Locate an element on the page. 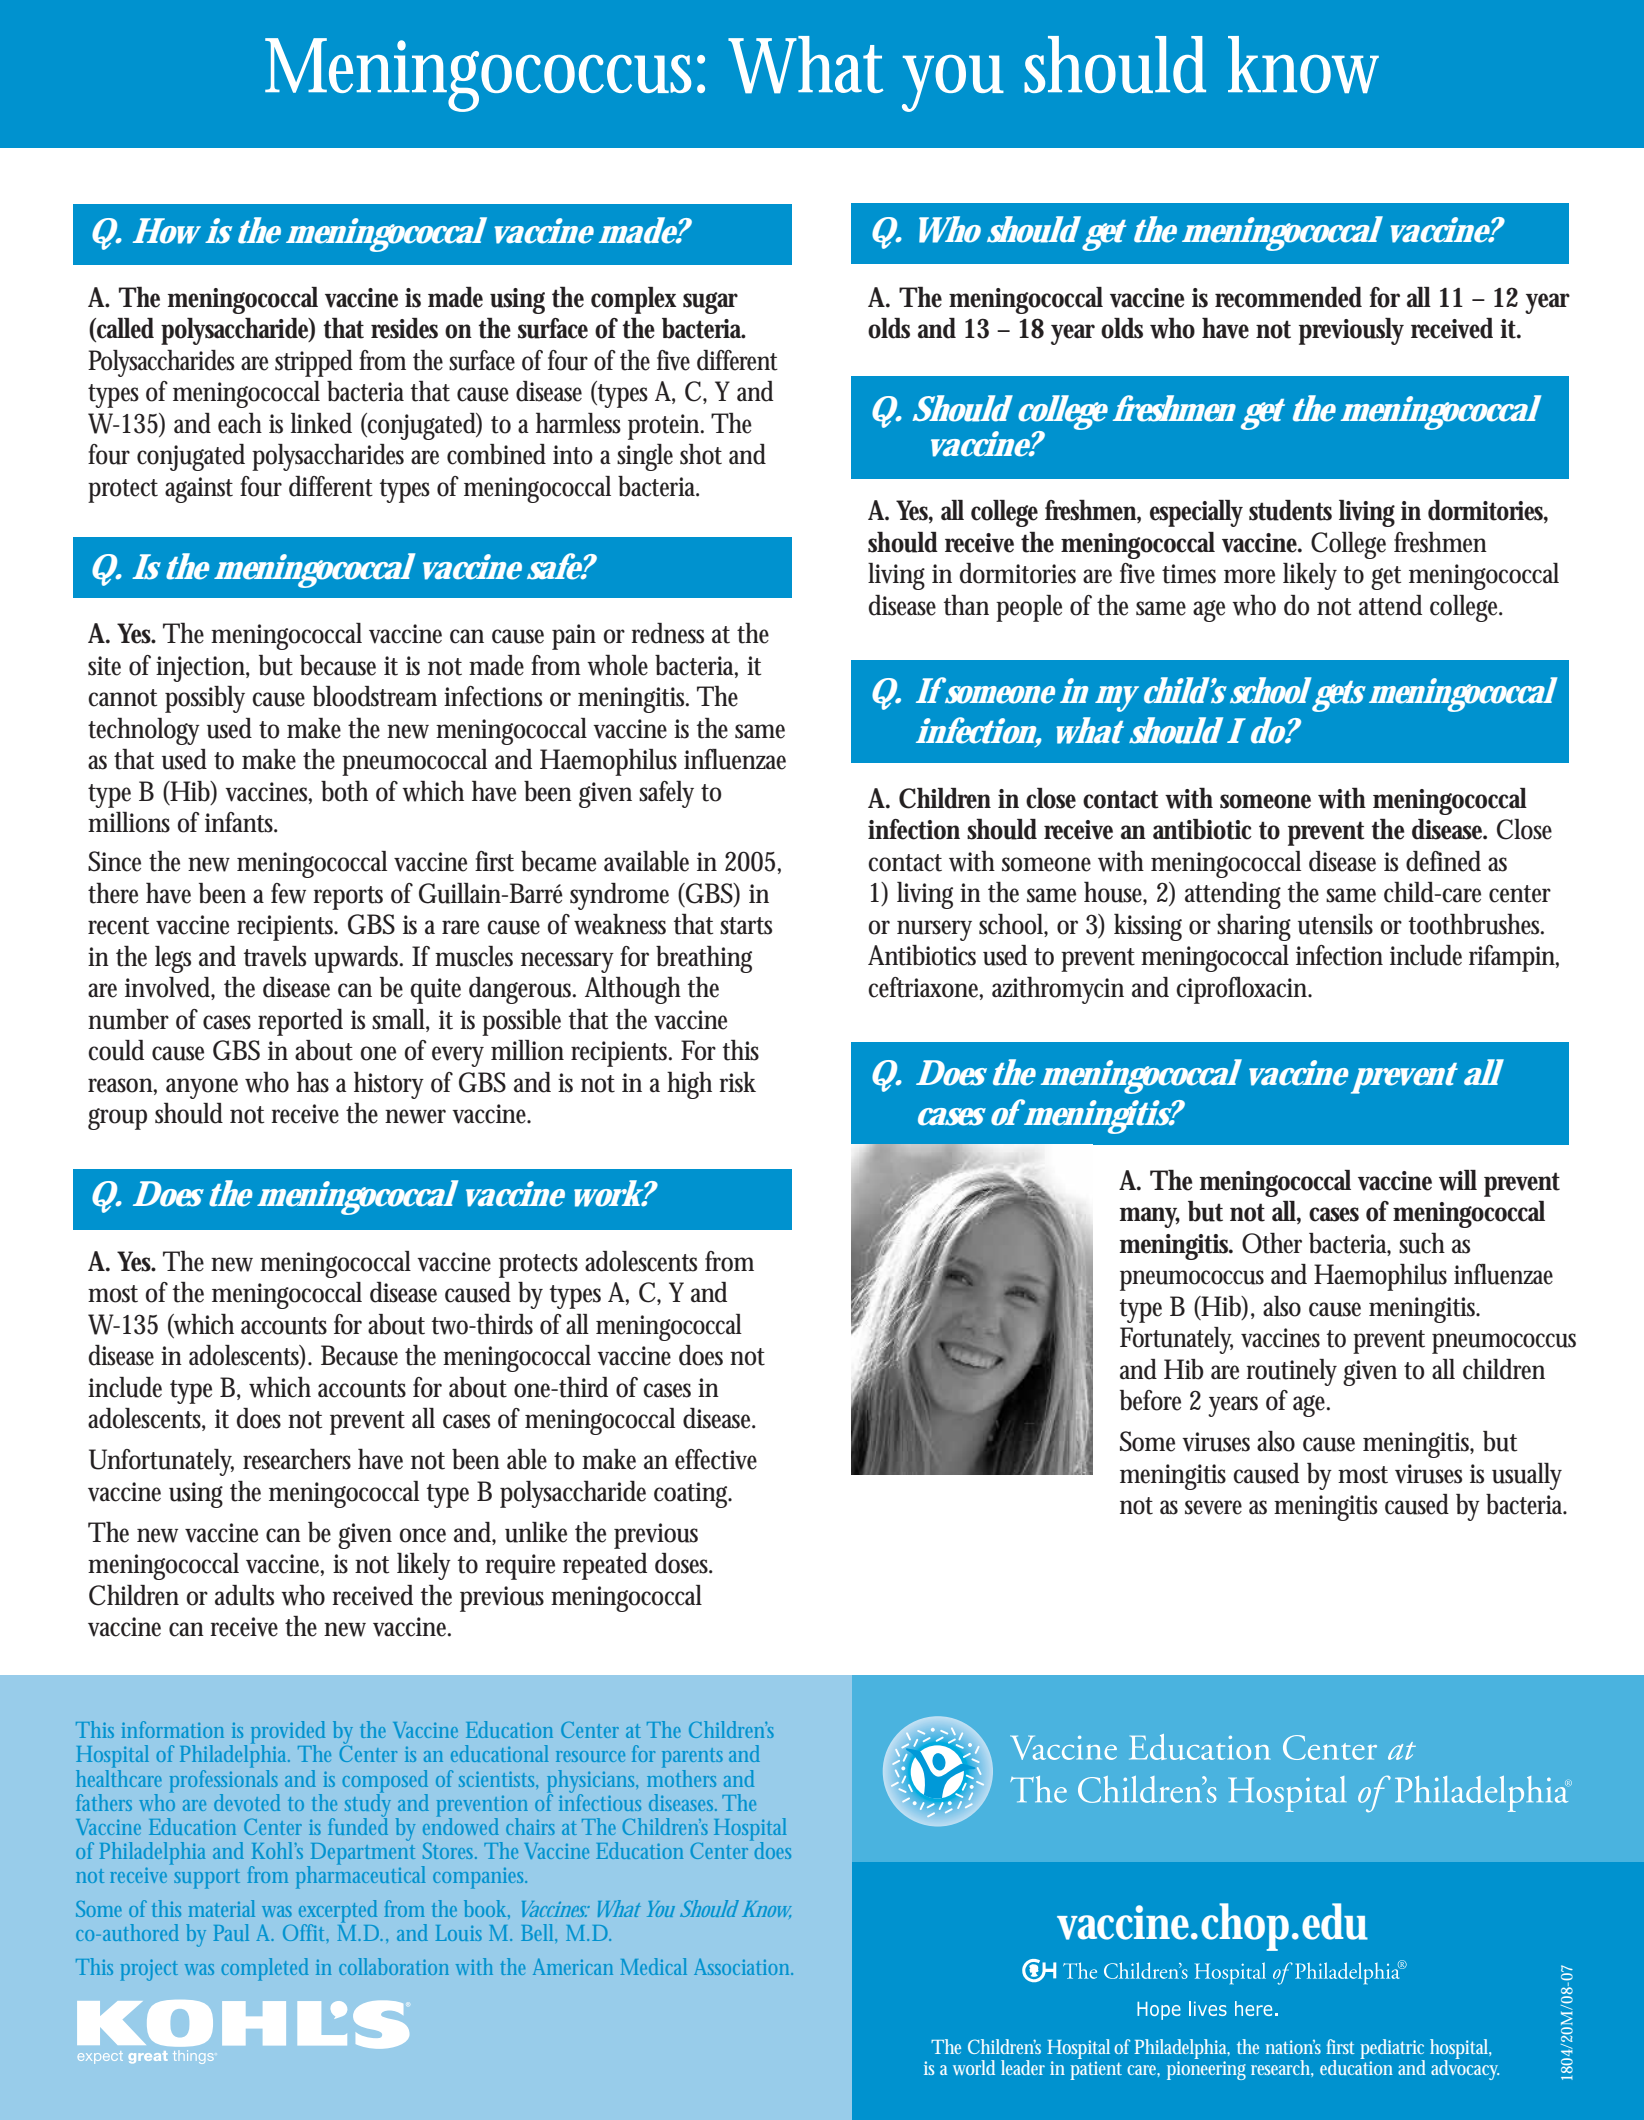  sugar is located at coordinates (710, 303).
